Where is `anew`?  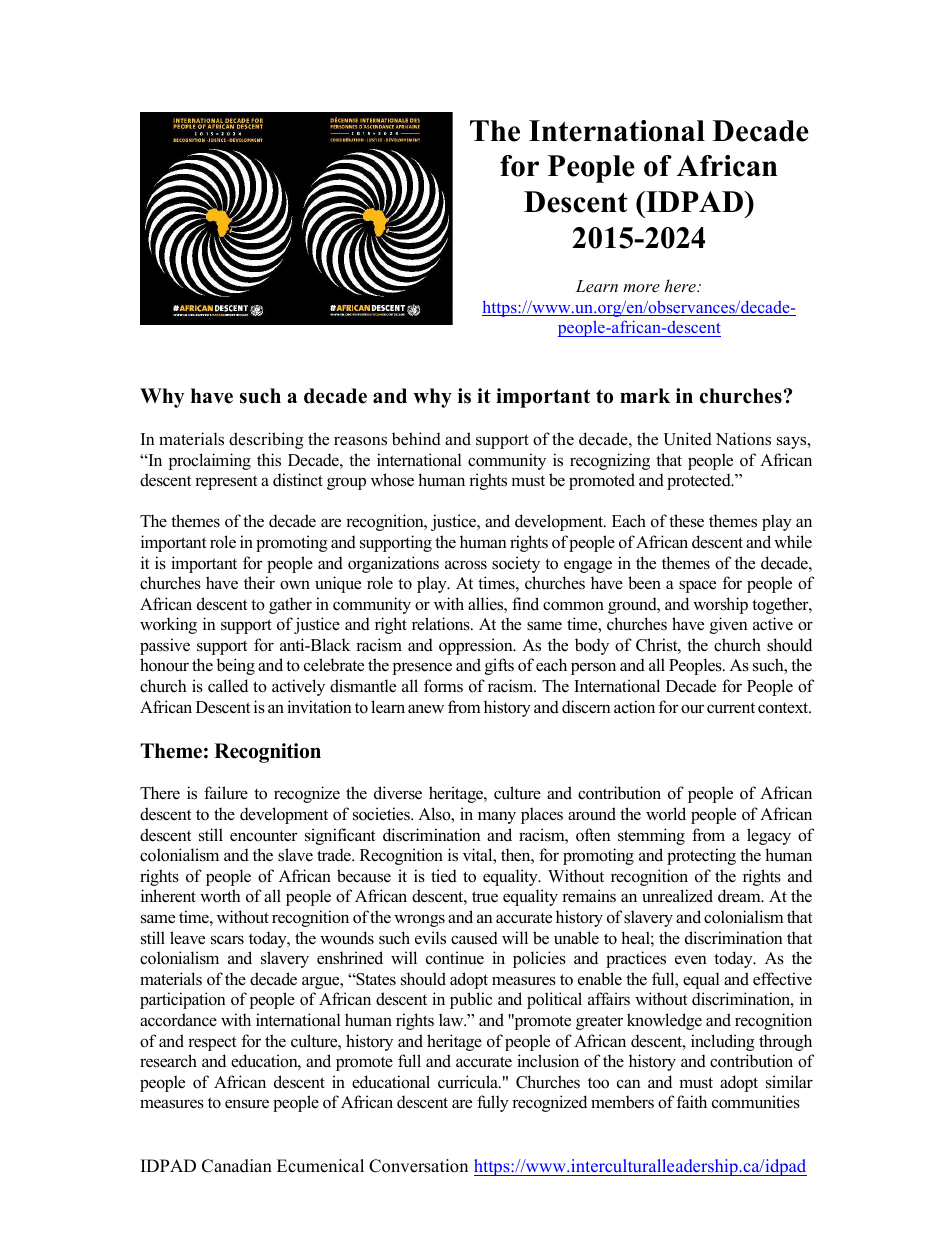 anew is located at coordinates (426, 709).
